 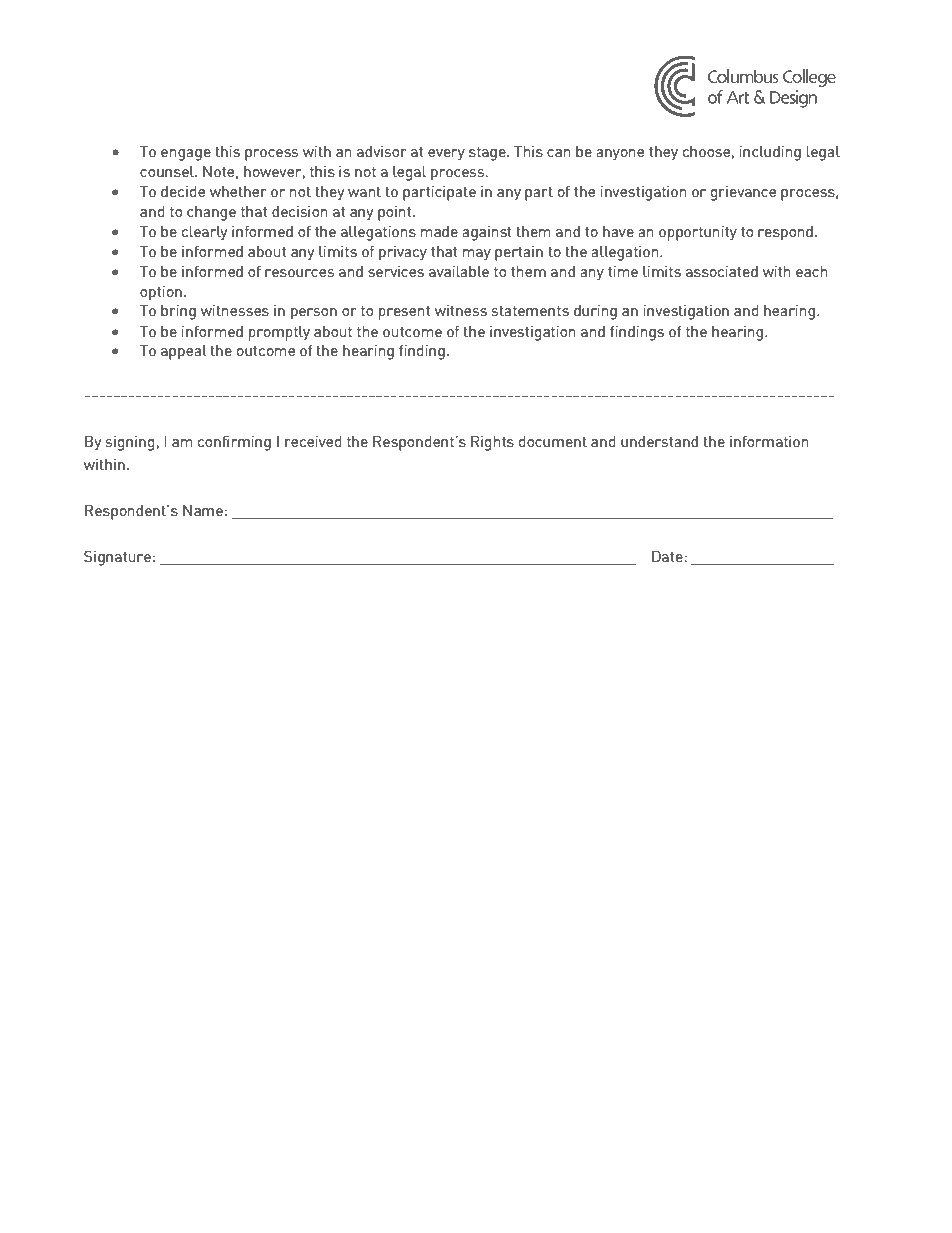 I want to click on during, so click(x=595, y=312).
